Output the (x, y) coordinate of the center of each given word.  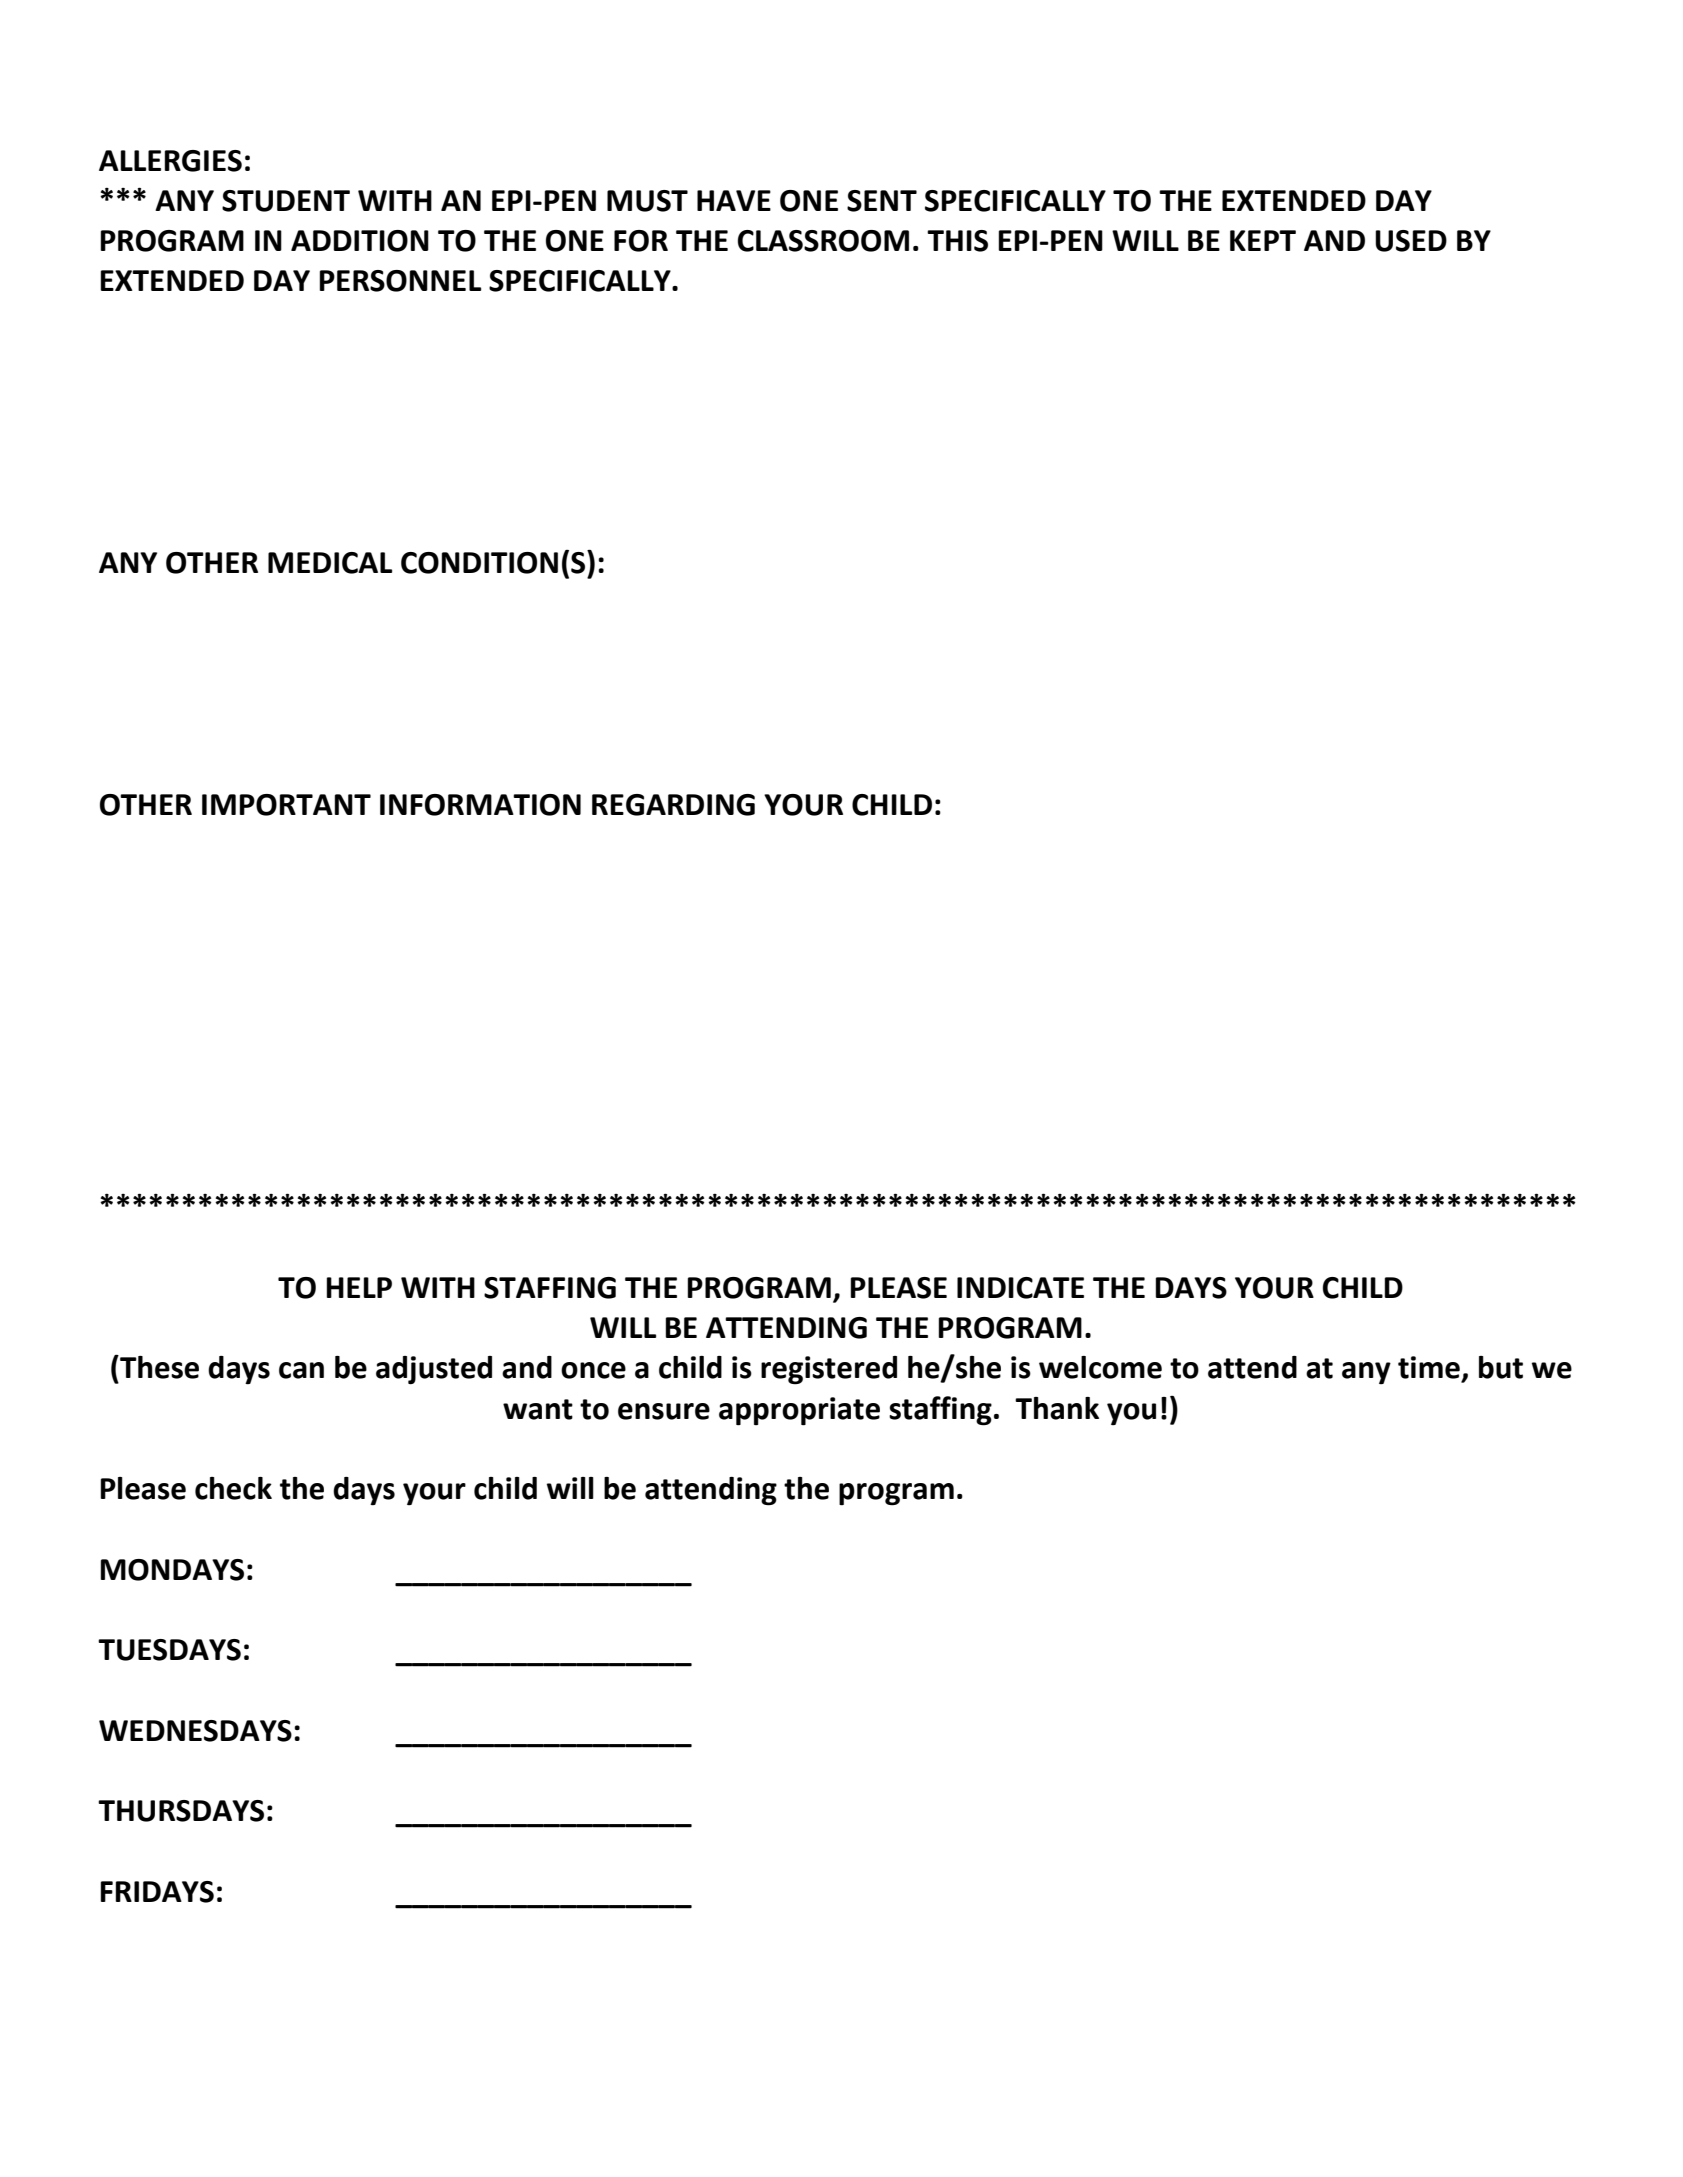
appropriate (799, 1411)
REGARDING (673, 805)
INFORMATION (480, 805)
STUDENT (286, 201)
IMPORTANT (286, 805)
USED (1411, 241)
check (233, 1488)
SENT (882, 201)
